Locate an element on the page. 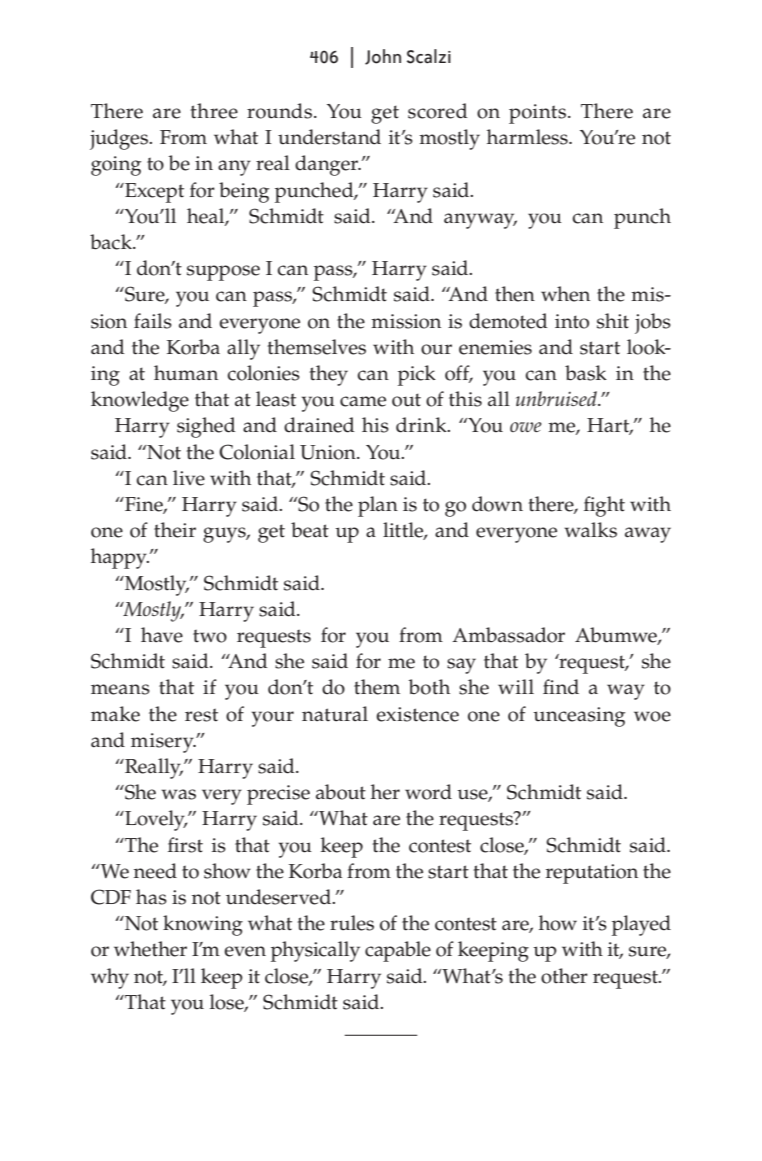 This page has height=1161, width=762. whether is located at coordinates (150, 949).
